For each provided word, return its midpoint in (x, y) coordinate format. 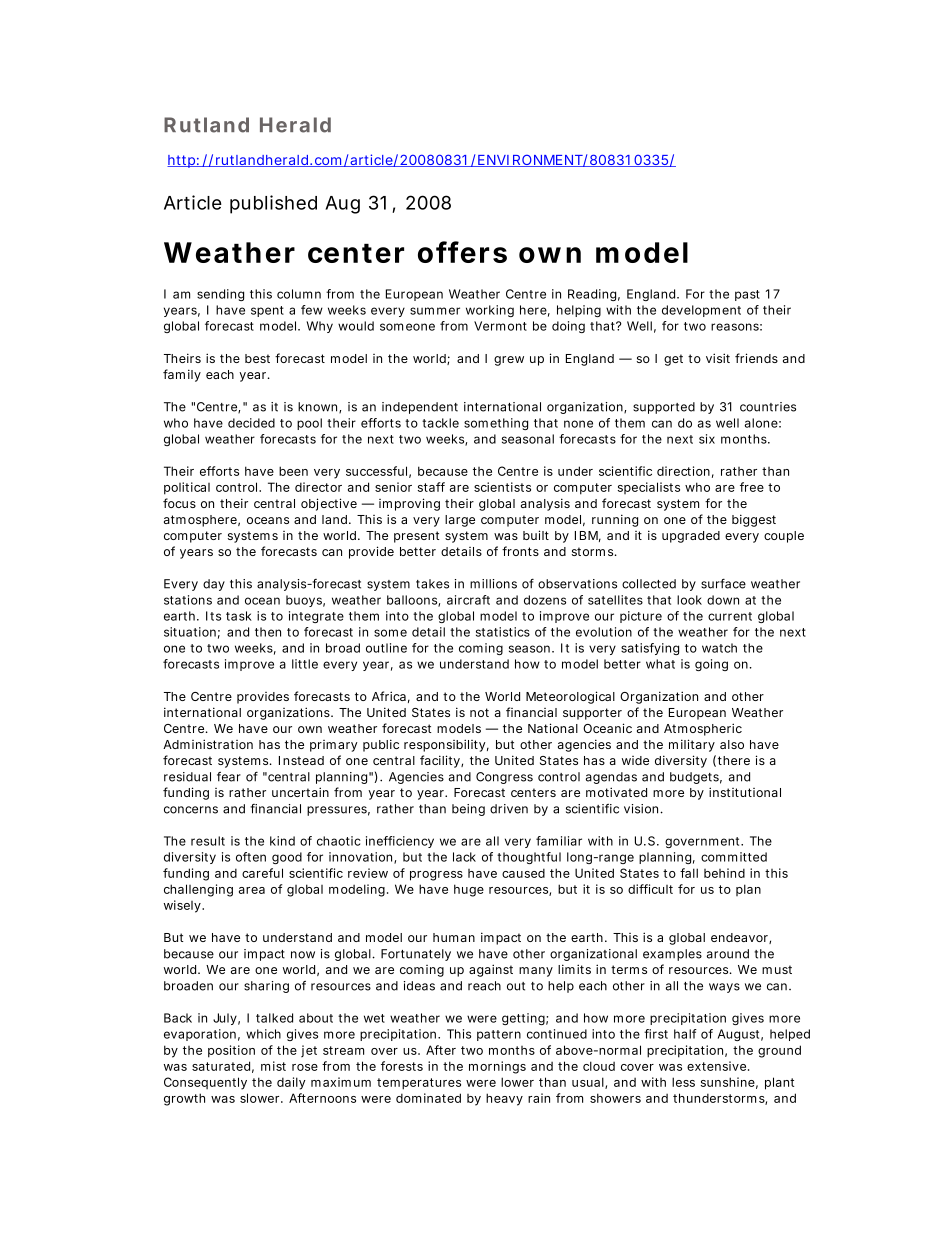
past (747, 295)
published (273, 204)
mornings (497, 1067)
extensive (716, 1066)
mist (273, 1066)
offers (462, 252)
